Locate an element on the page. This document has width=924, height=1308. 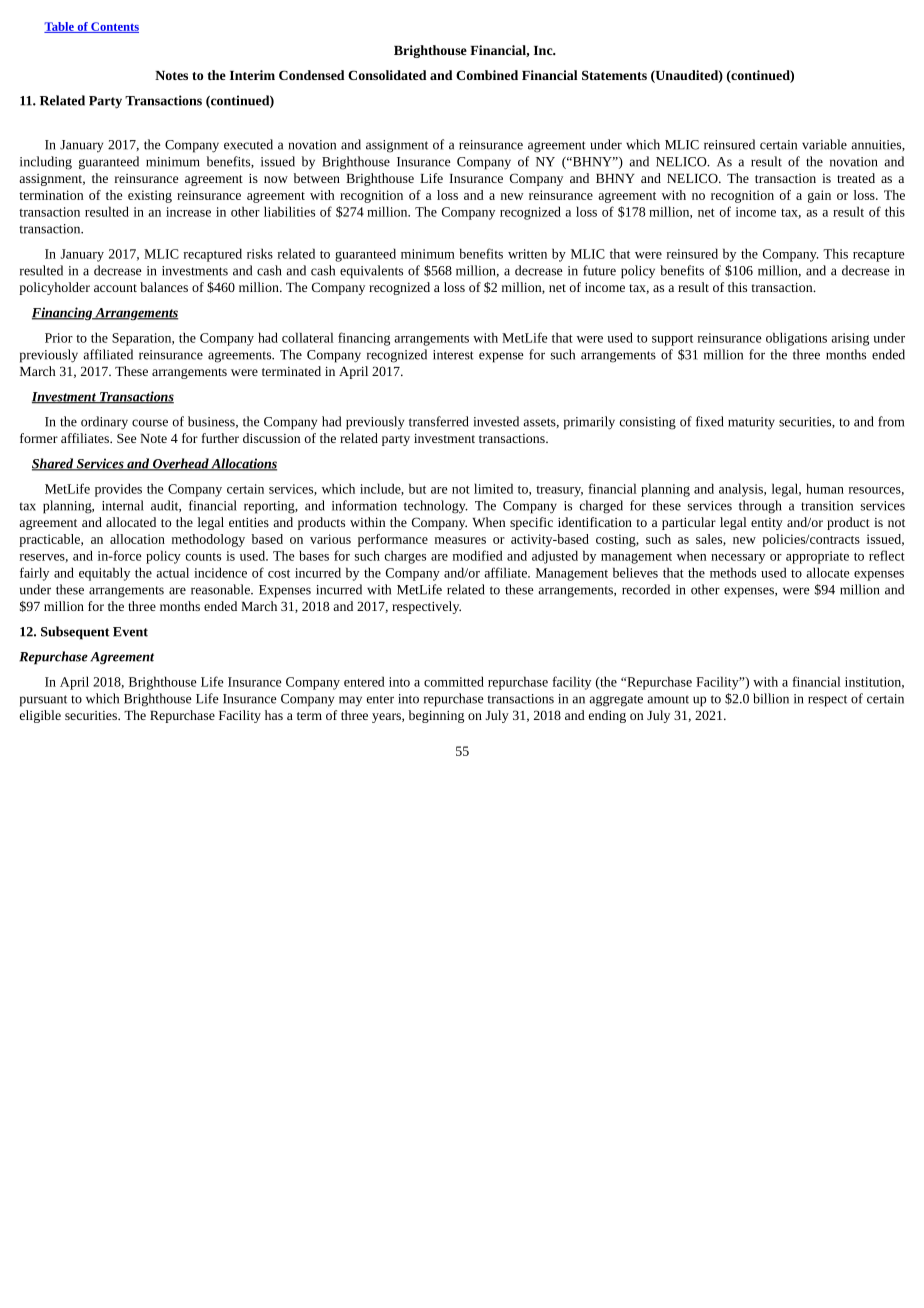
committed is located at coordinates (454, 681).
